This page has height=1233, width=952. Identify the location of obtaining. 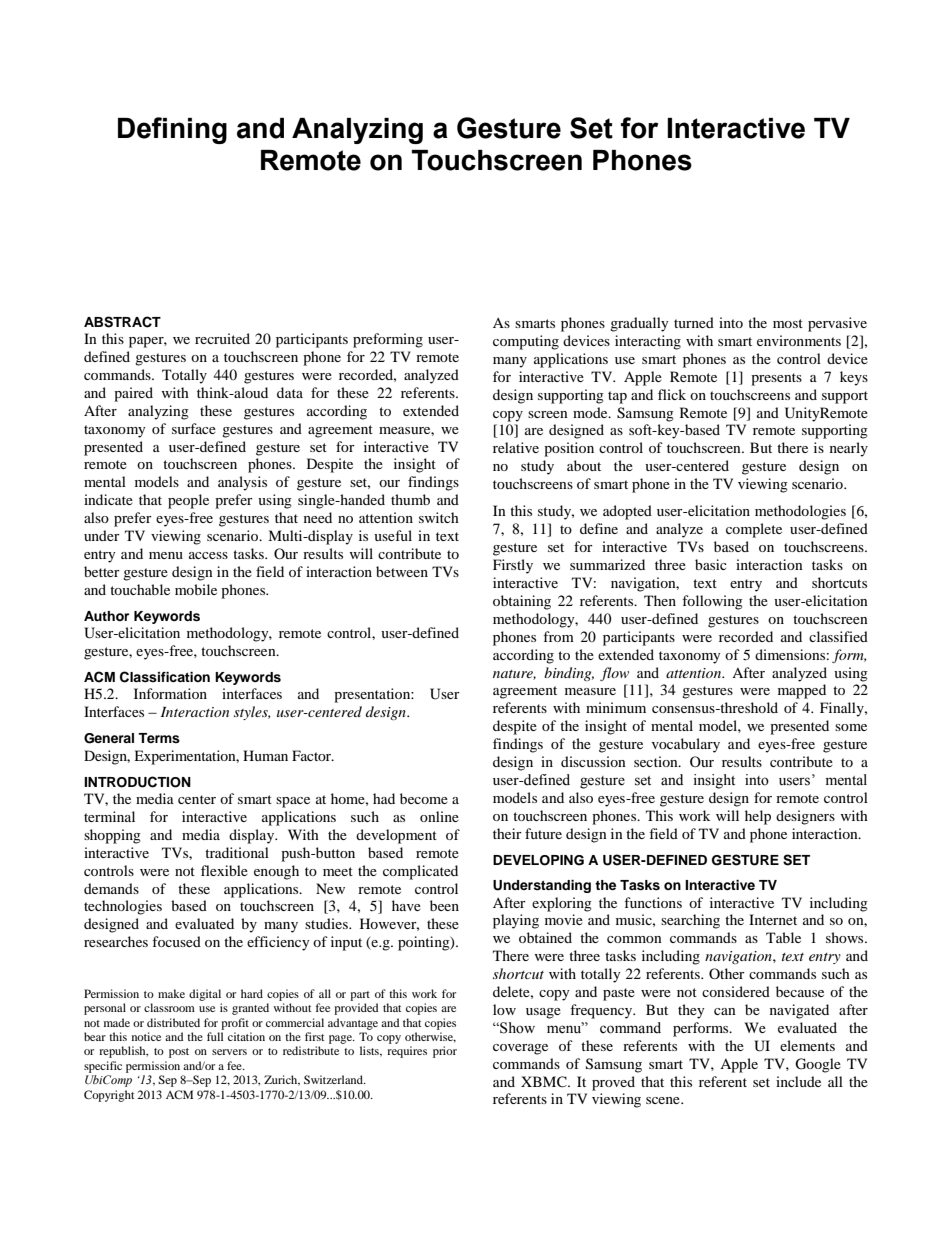
(522, 602).
